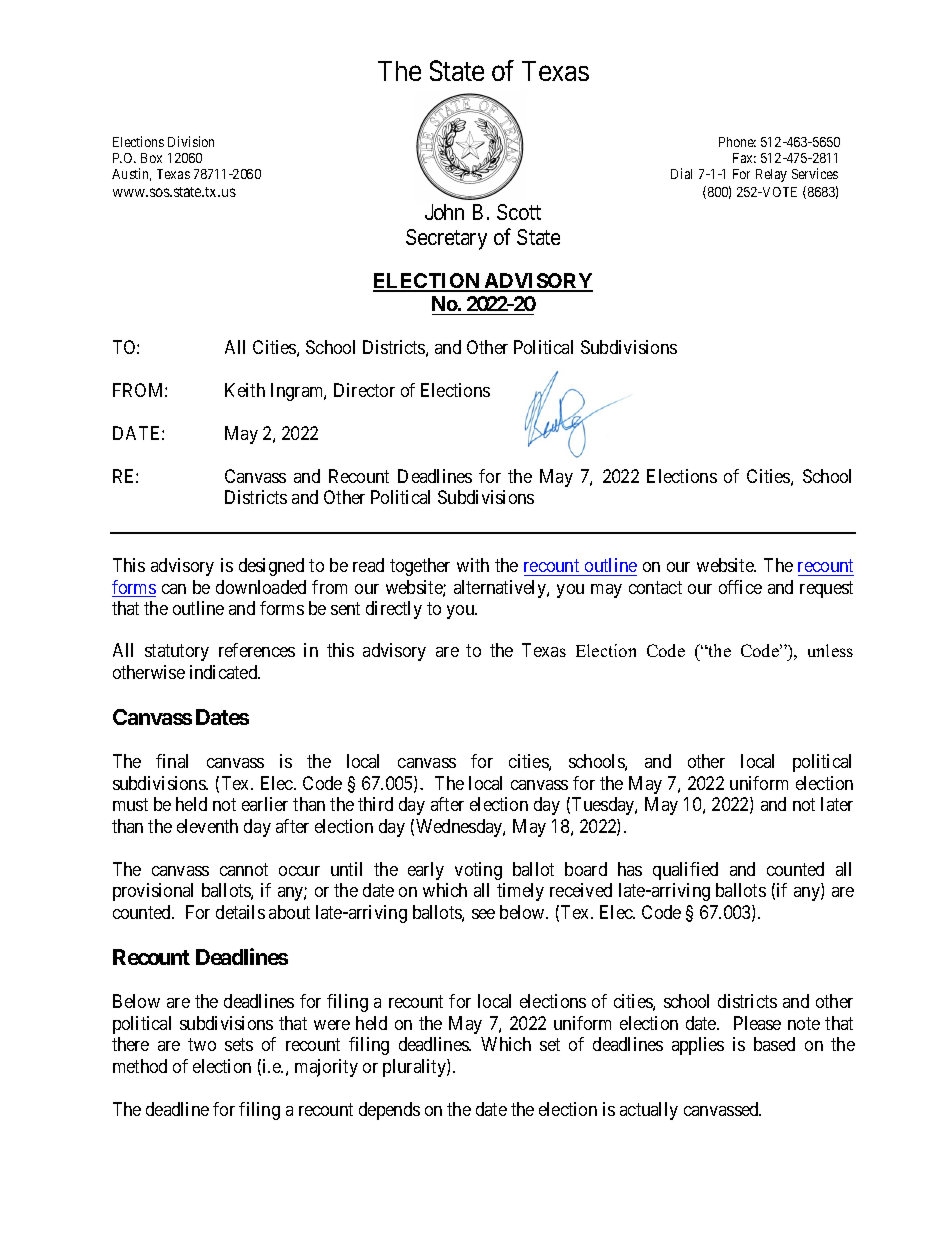  Describe the element at coordinates (415, 1068) in the page. I see `plurality` at that location.
